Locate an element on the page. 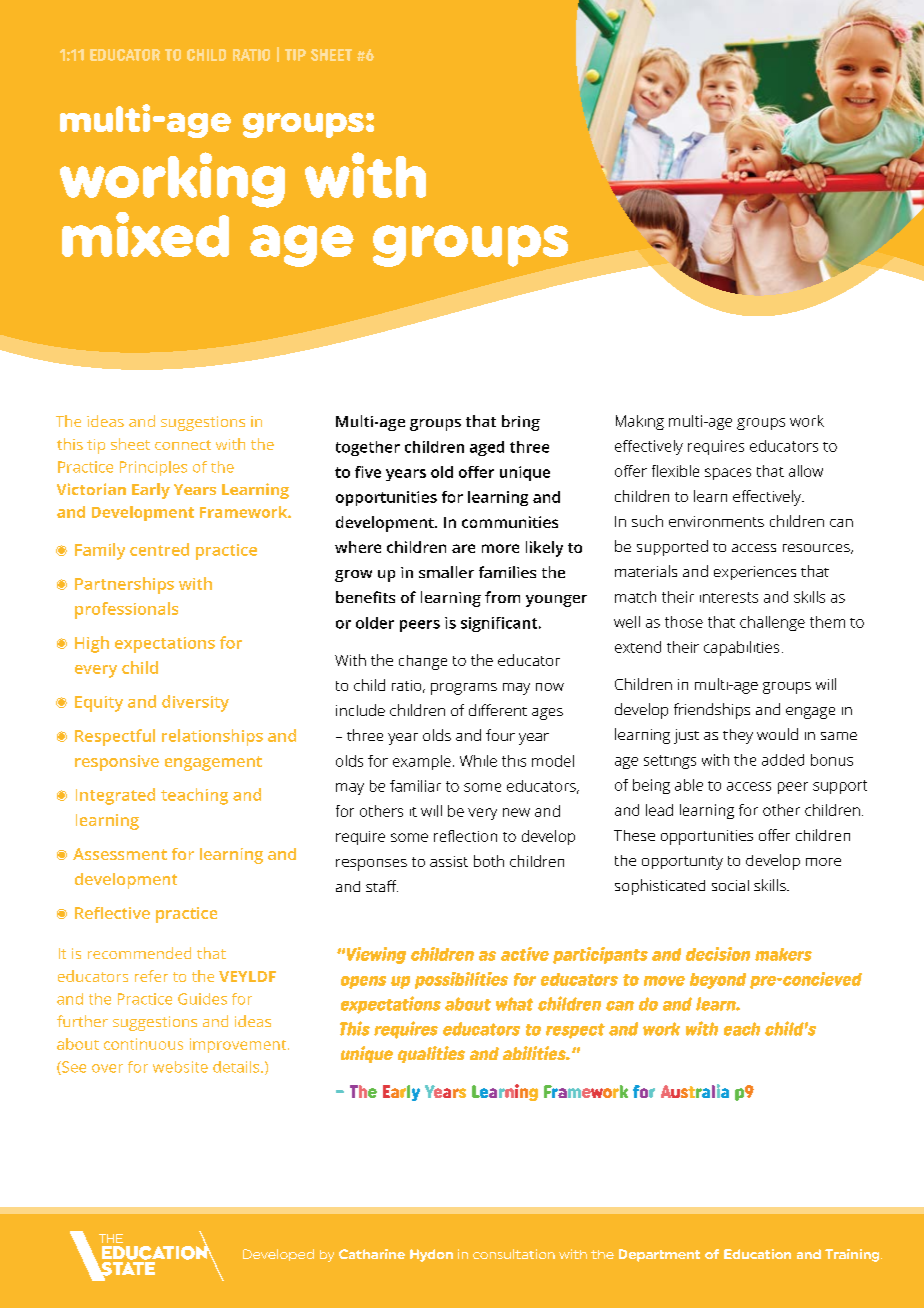  mixed is located at coordinates (145, 234).
